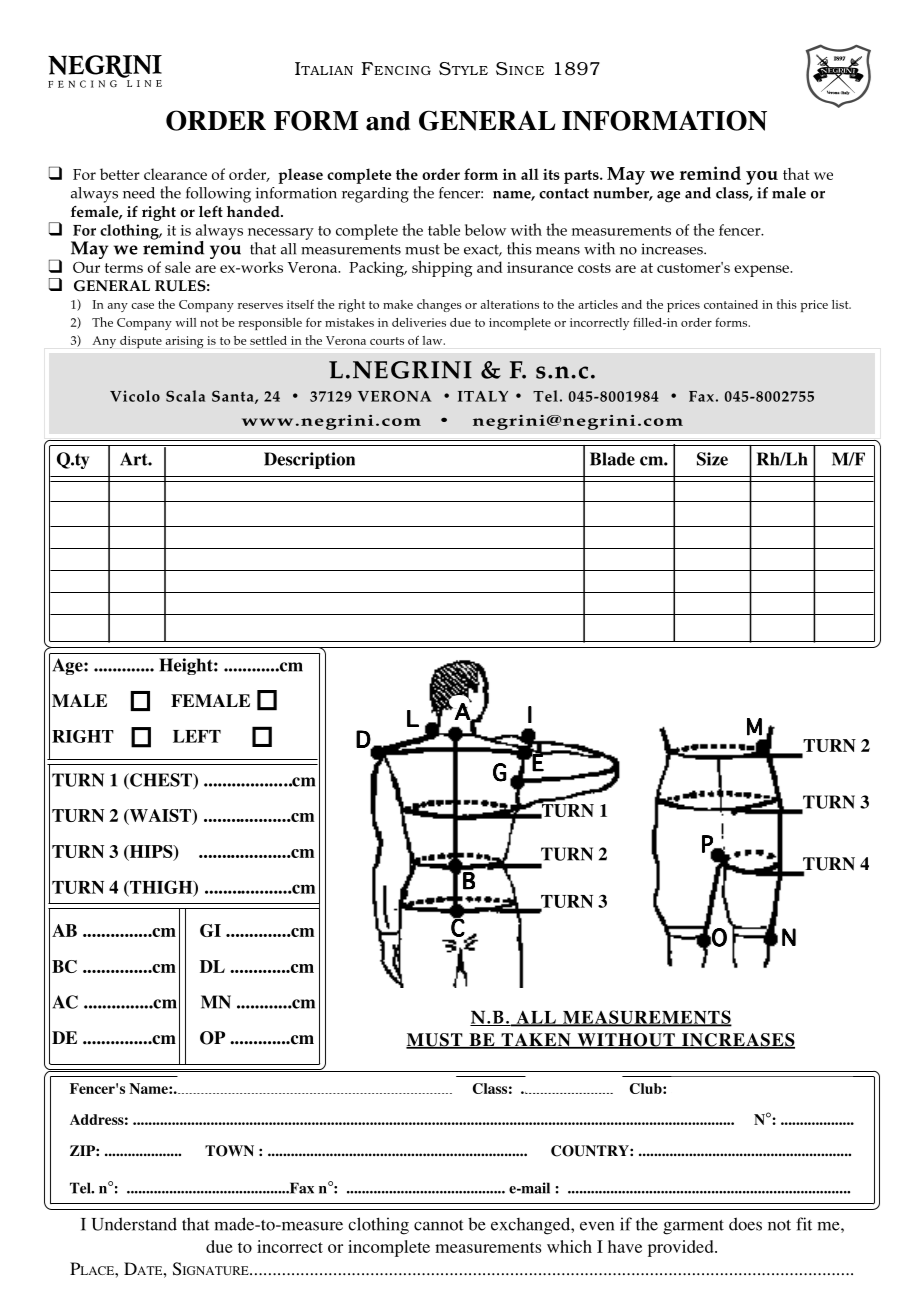 This page has height=1308, width=924. What do you see at coordinates (439, 1225) in the page?
I see `cannot` at bounding box center [439, 1225].
